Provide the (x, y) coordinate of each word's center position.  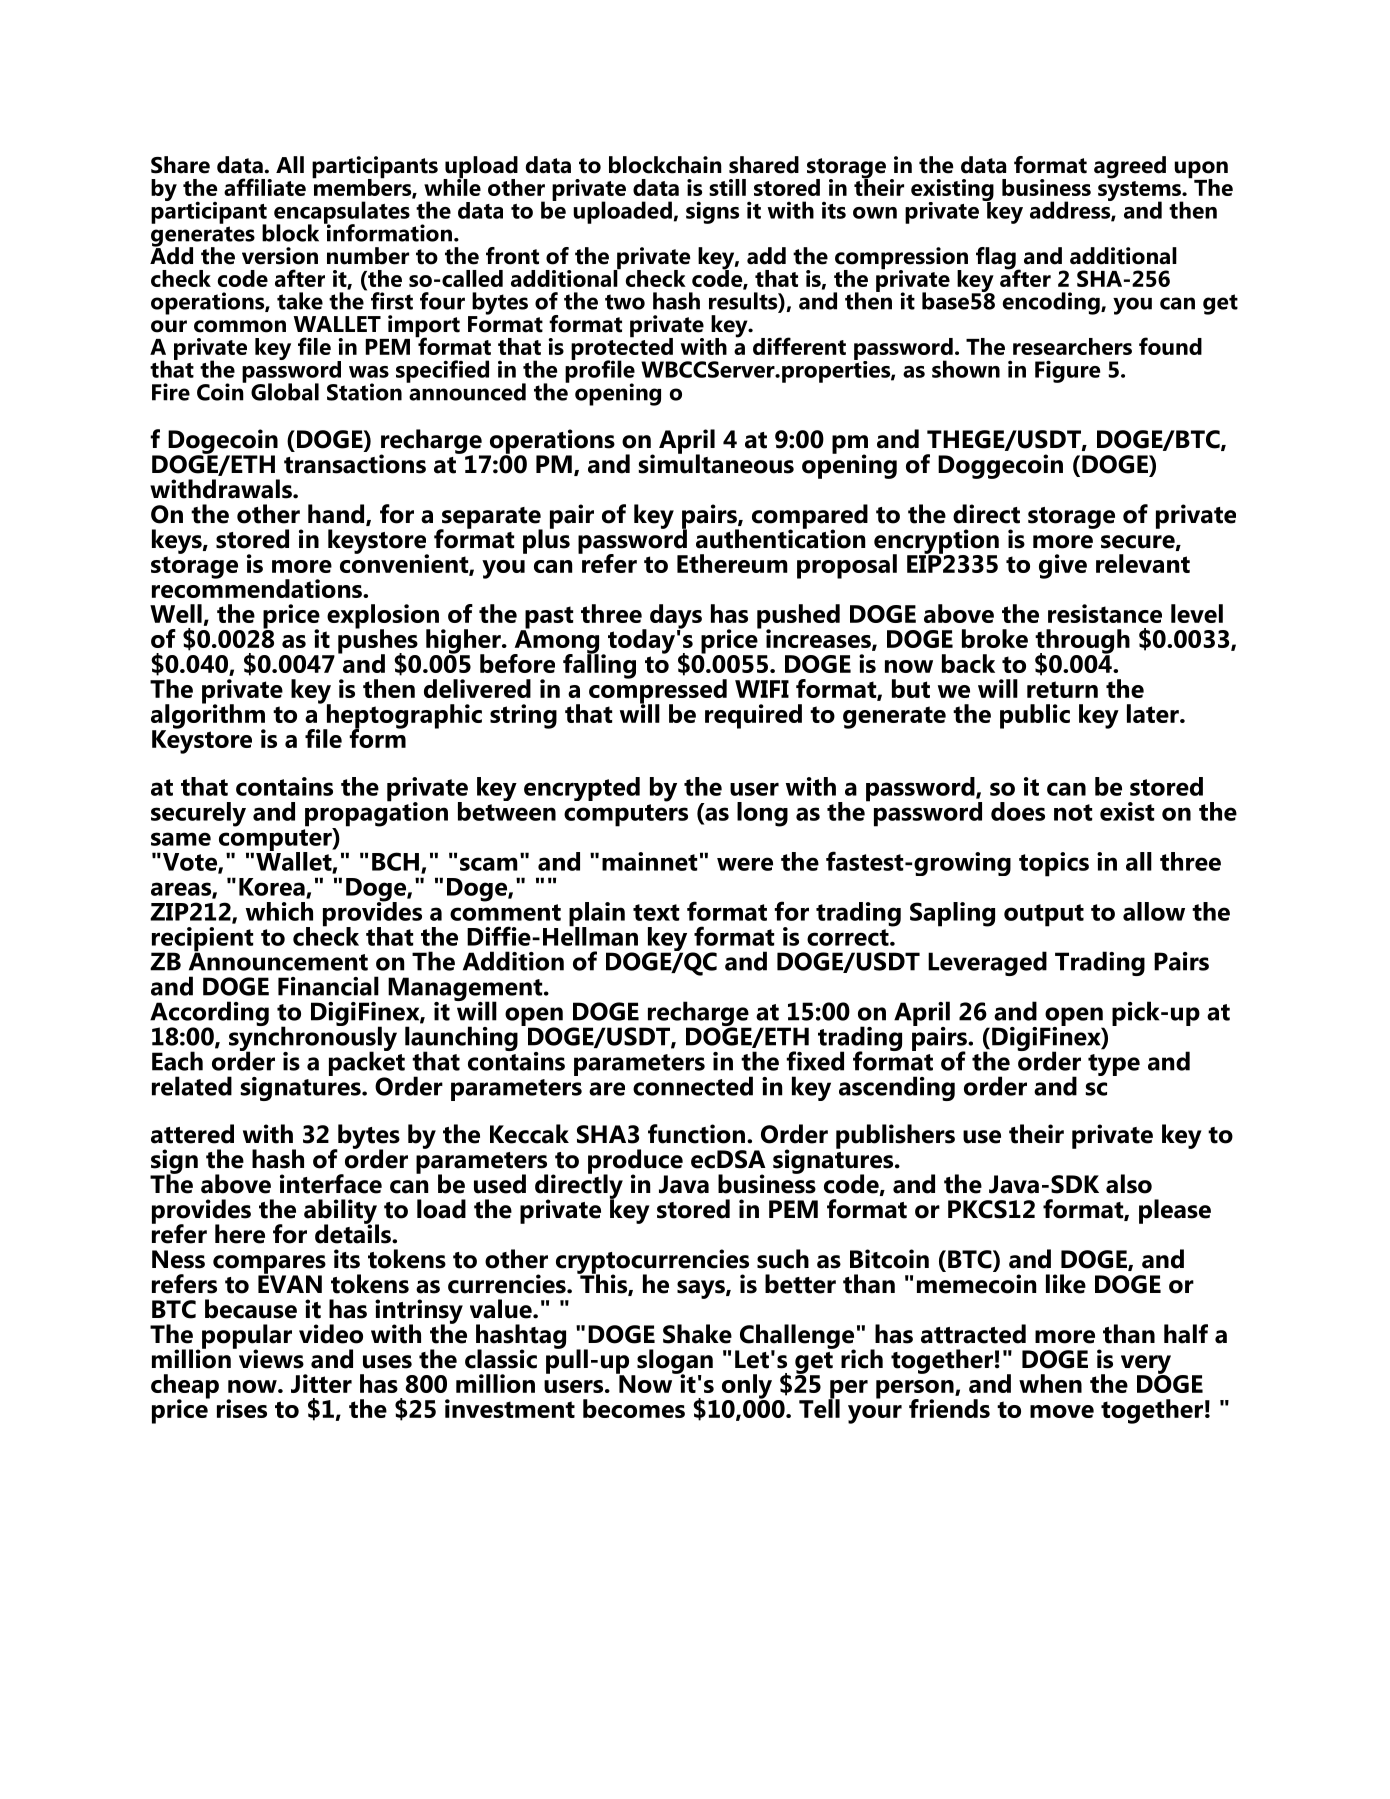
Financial (328, 986)
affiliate (265, 187)
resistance (1105, 613)
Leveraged (987, 963)
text (656, 912)
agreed (1130, 167)
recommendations (258, 587)
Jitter (321, 1383)
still (727, 187)
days (676, 617)
